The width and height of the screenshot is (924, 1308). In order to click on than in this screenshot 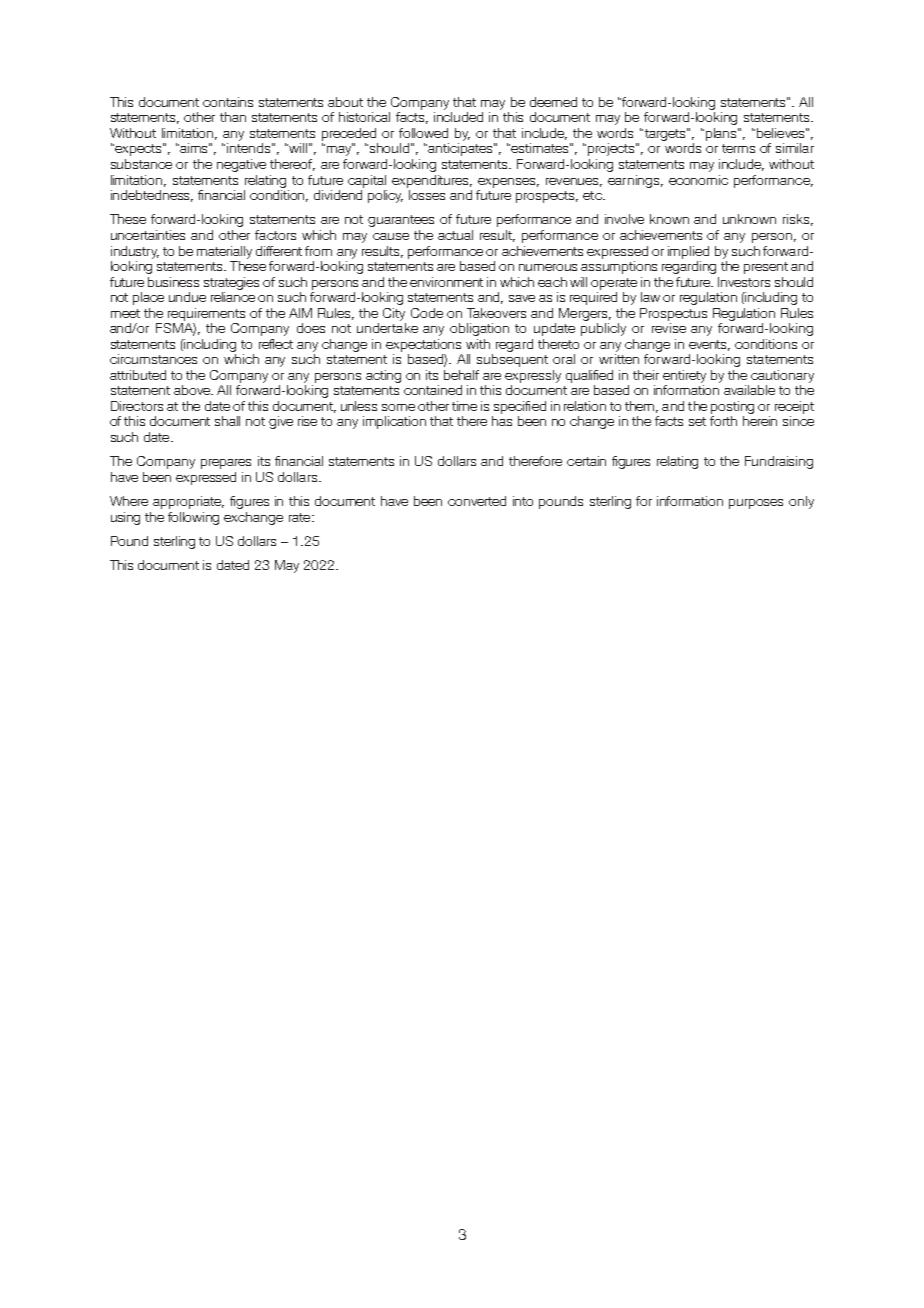, I will do `click(233, 117)`.
